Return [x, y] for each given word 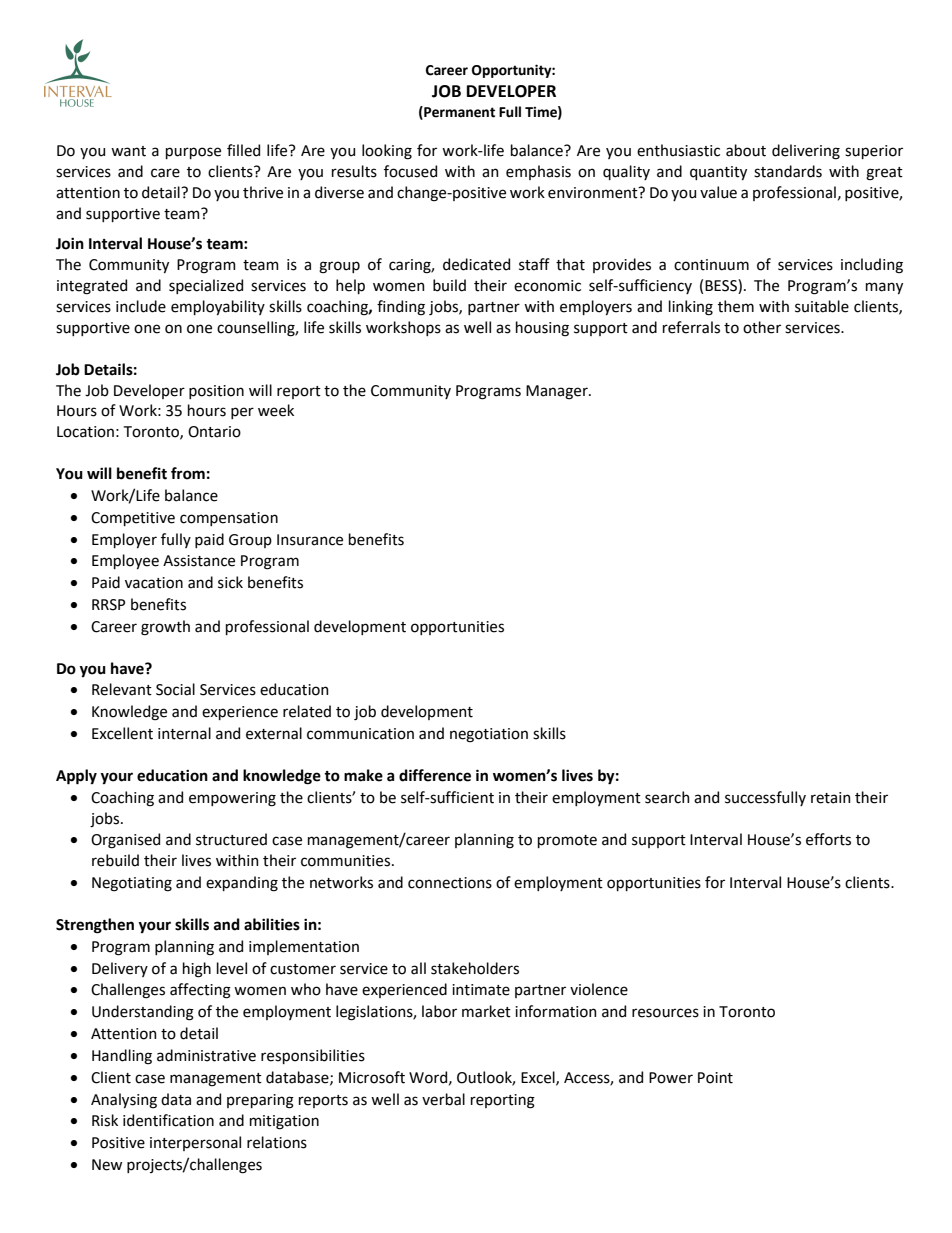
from [188, 473]
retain [831, 798]
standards [788, 171]
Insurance [310, 540]
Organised [125, 841]
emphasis [538, 172]
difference [435, 775]
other [762, 327]
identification [168, 1120]
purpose [193, 153]
